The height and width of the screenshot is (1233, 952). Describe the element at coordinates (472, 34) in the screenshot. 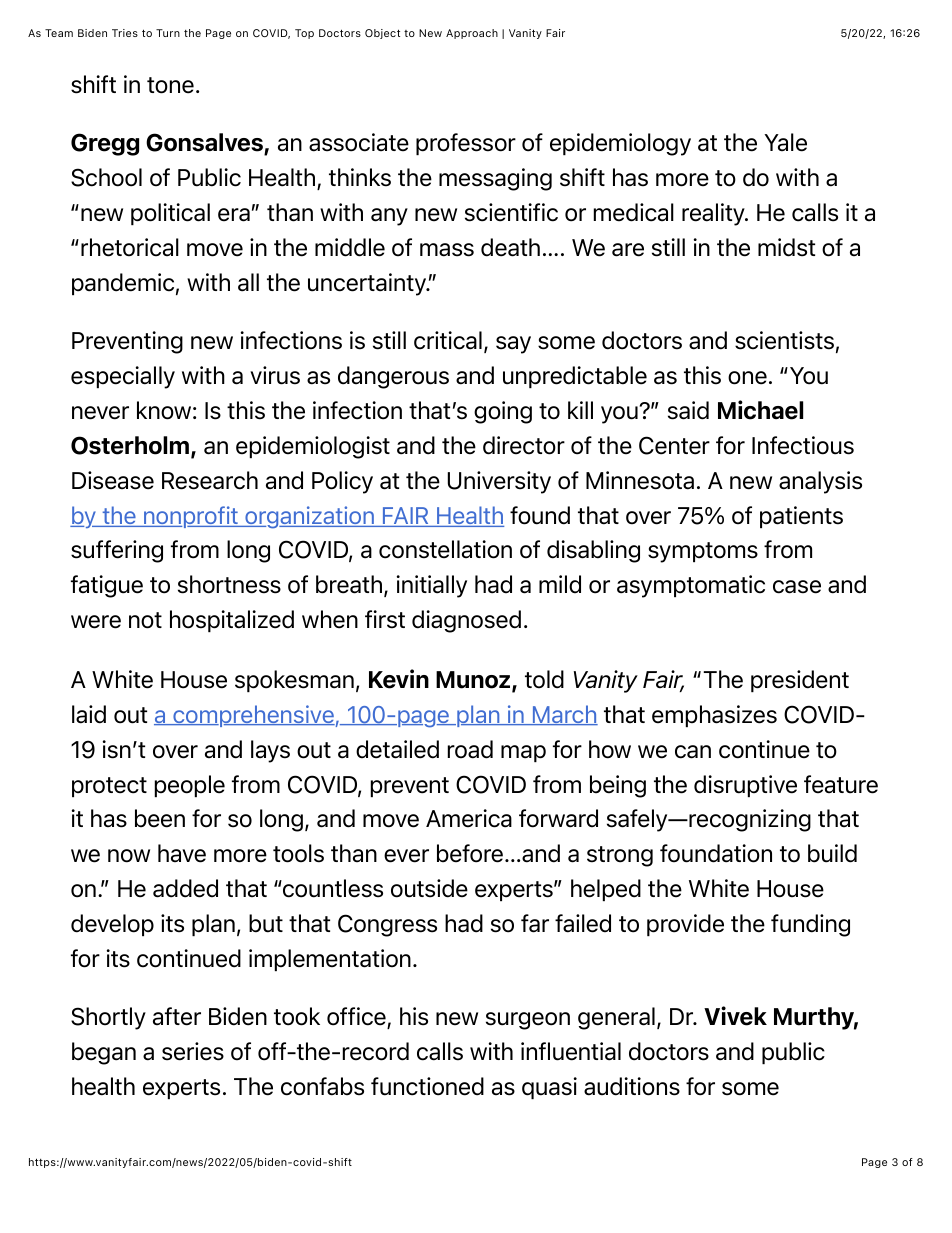

I see `Approach` at that location.
